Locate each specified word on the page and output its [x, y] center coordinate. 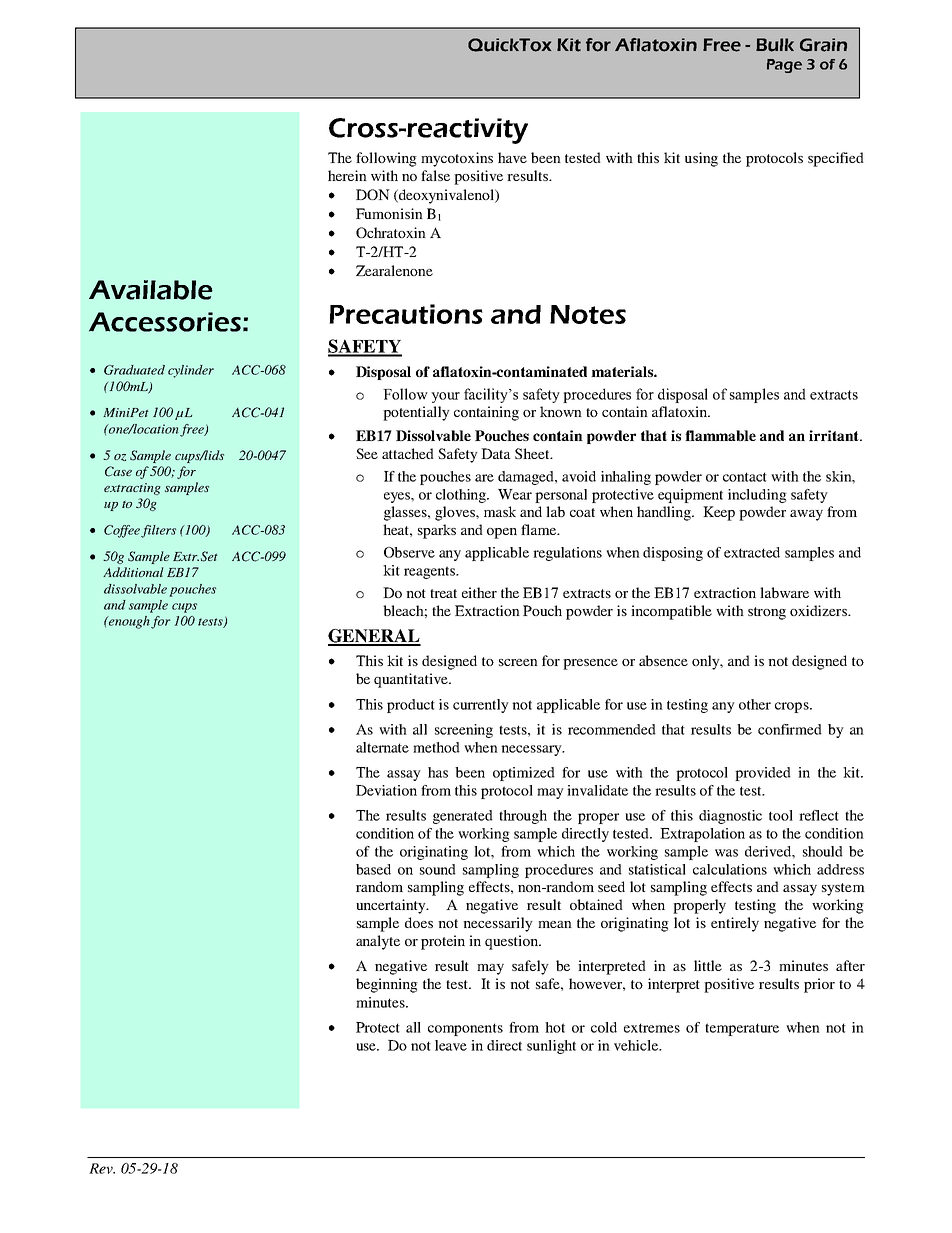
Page [784, 66]
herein [347, 175]
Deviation [386, 790]
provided [763, 774]
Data [495, 453]
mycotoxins [457, 159]
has [438, 772]
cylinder [191, 371]
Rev [102, 1168]
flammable [720, 435]
